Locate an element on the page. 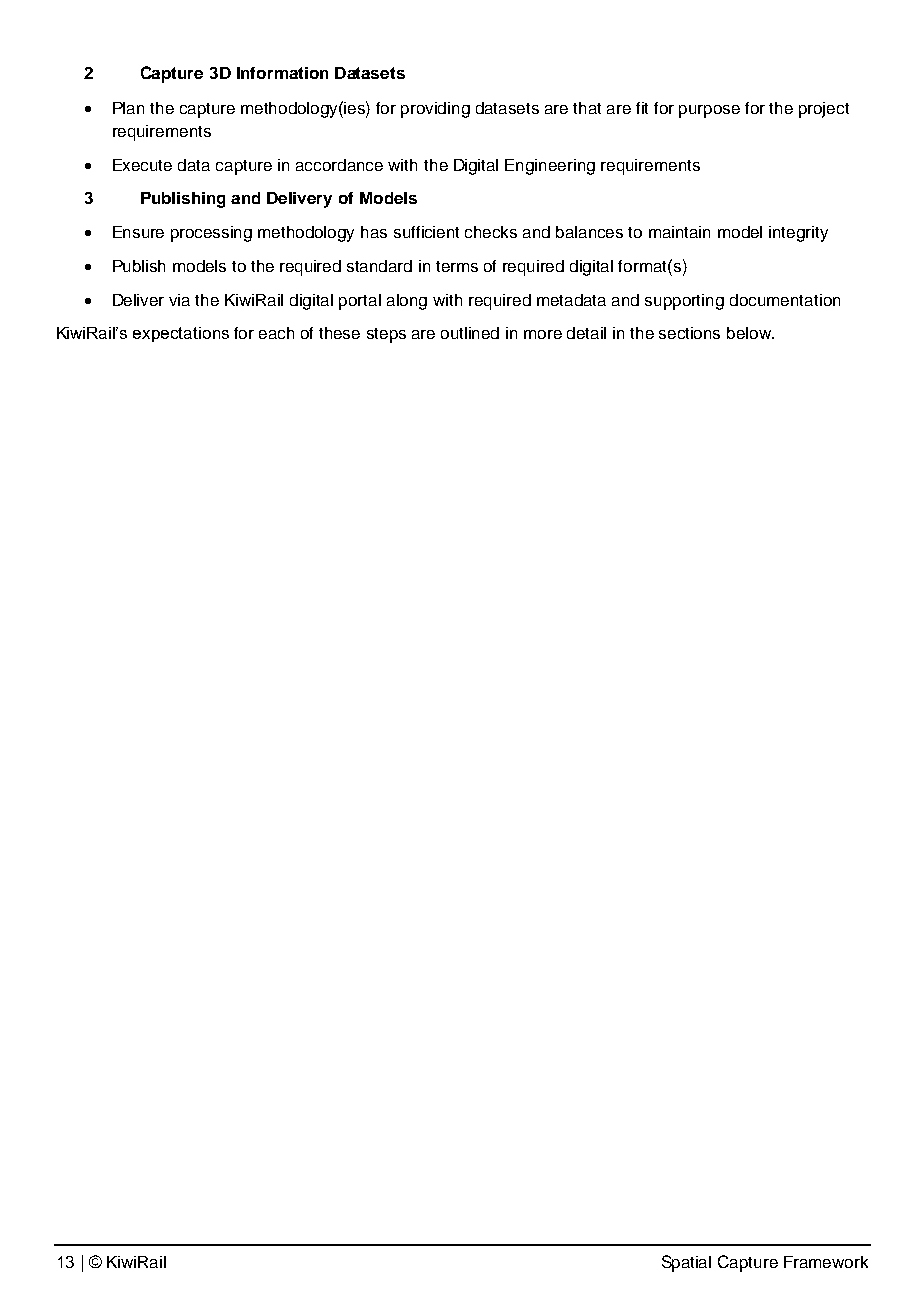  below is located at coordinates (750, 333).
